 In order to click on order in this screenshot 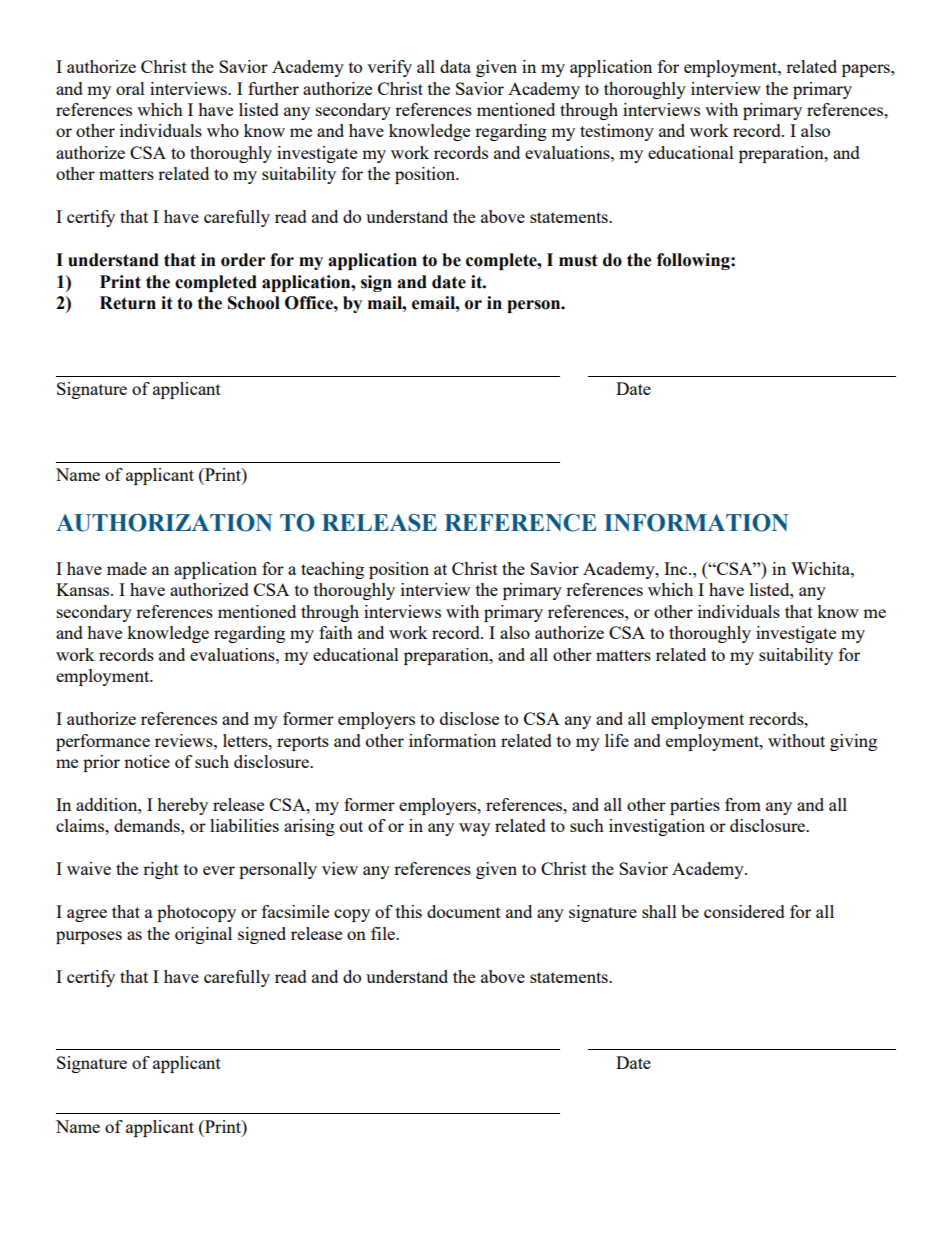, I will do `click(243, 260)`.
